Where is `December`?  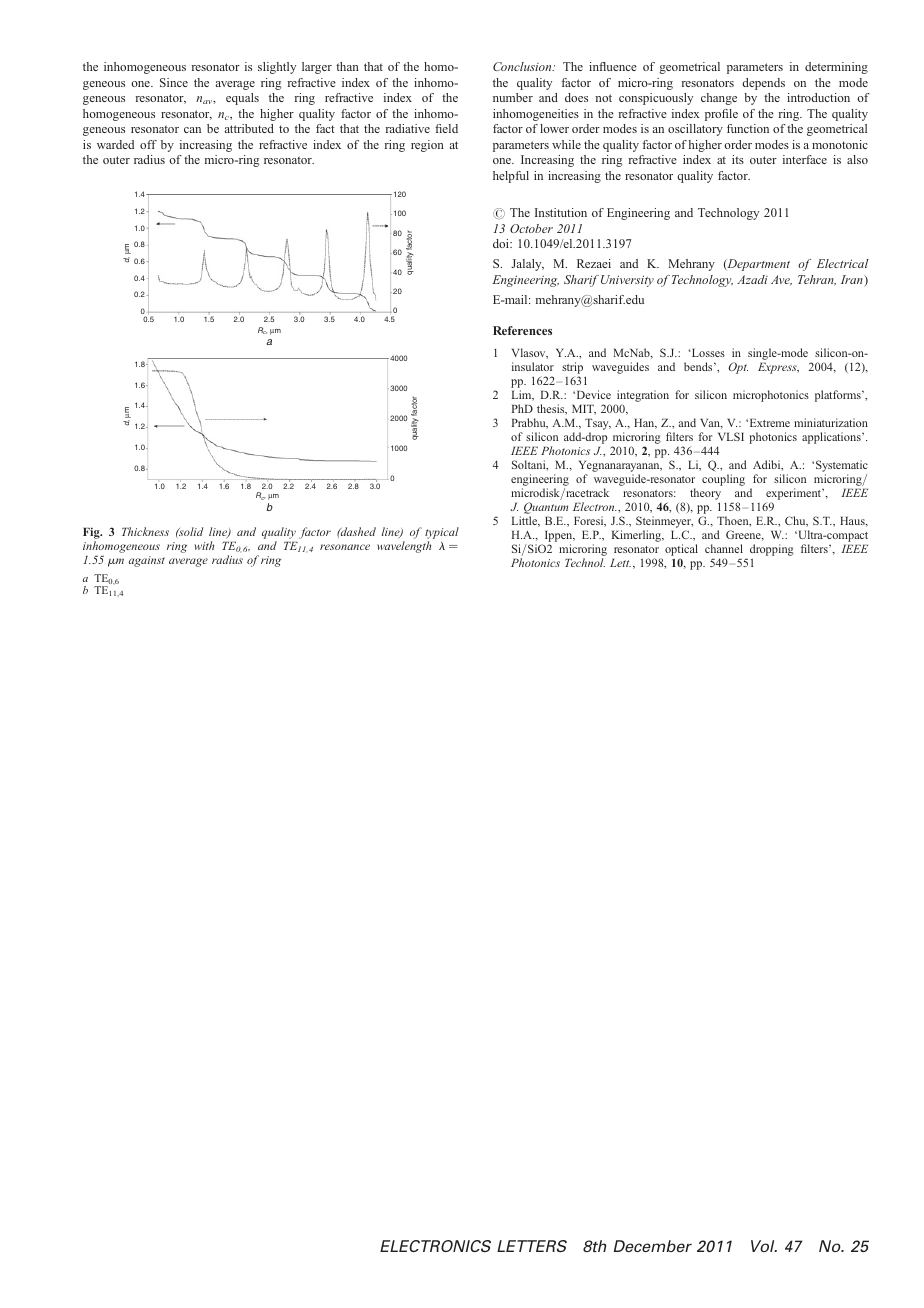 December is located at coordinates (653, 1246).
